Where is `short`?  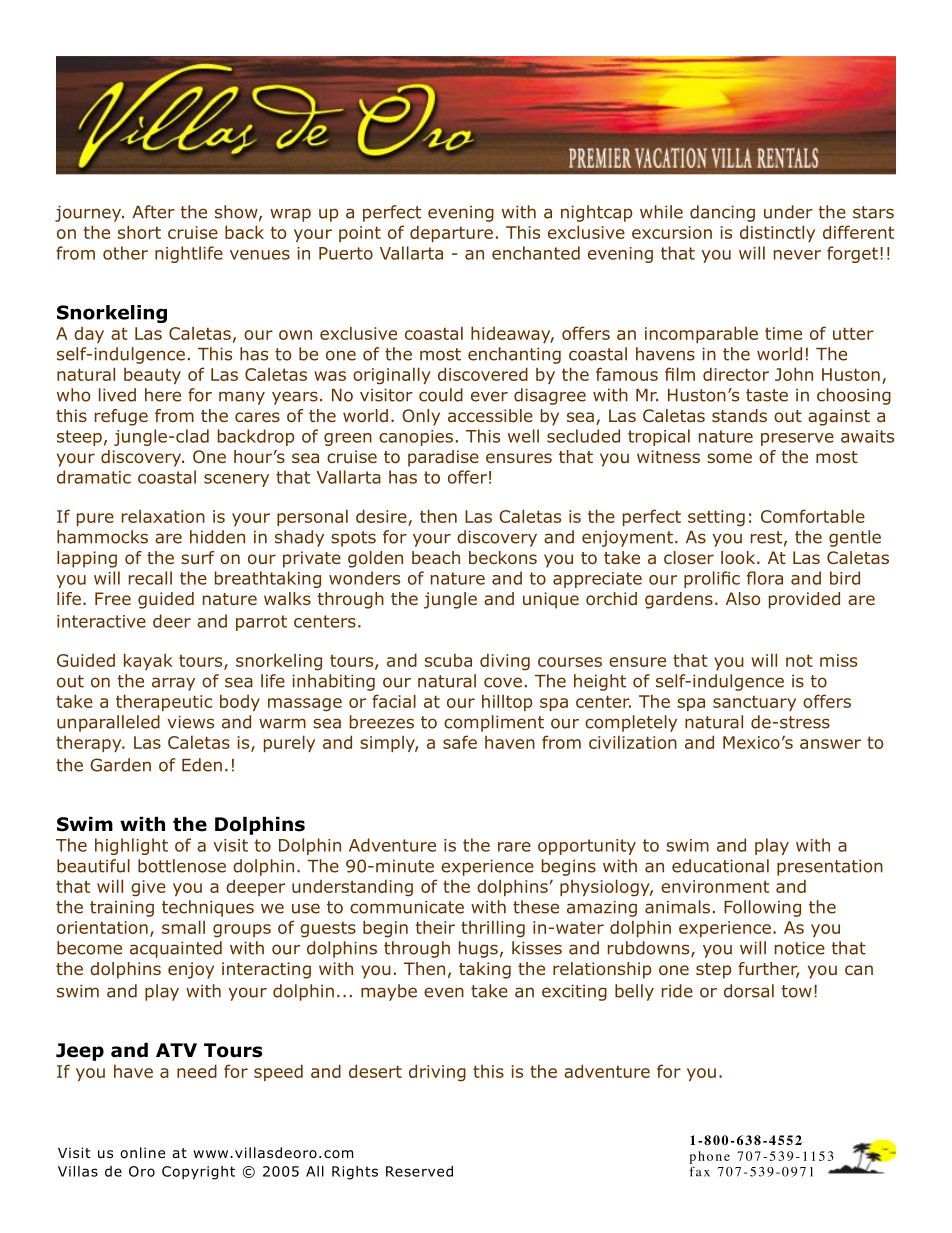
short is located at coordinates (139, 232).
